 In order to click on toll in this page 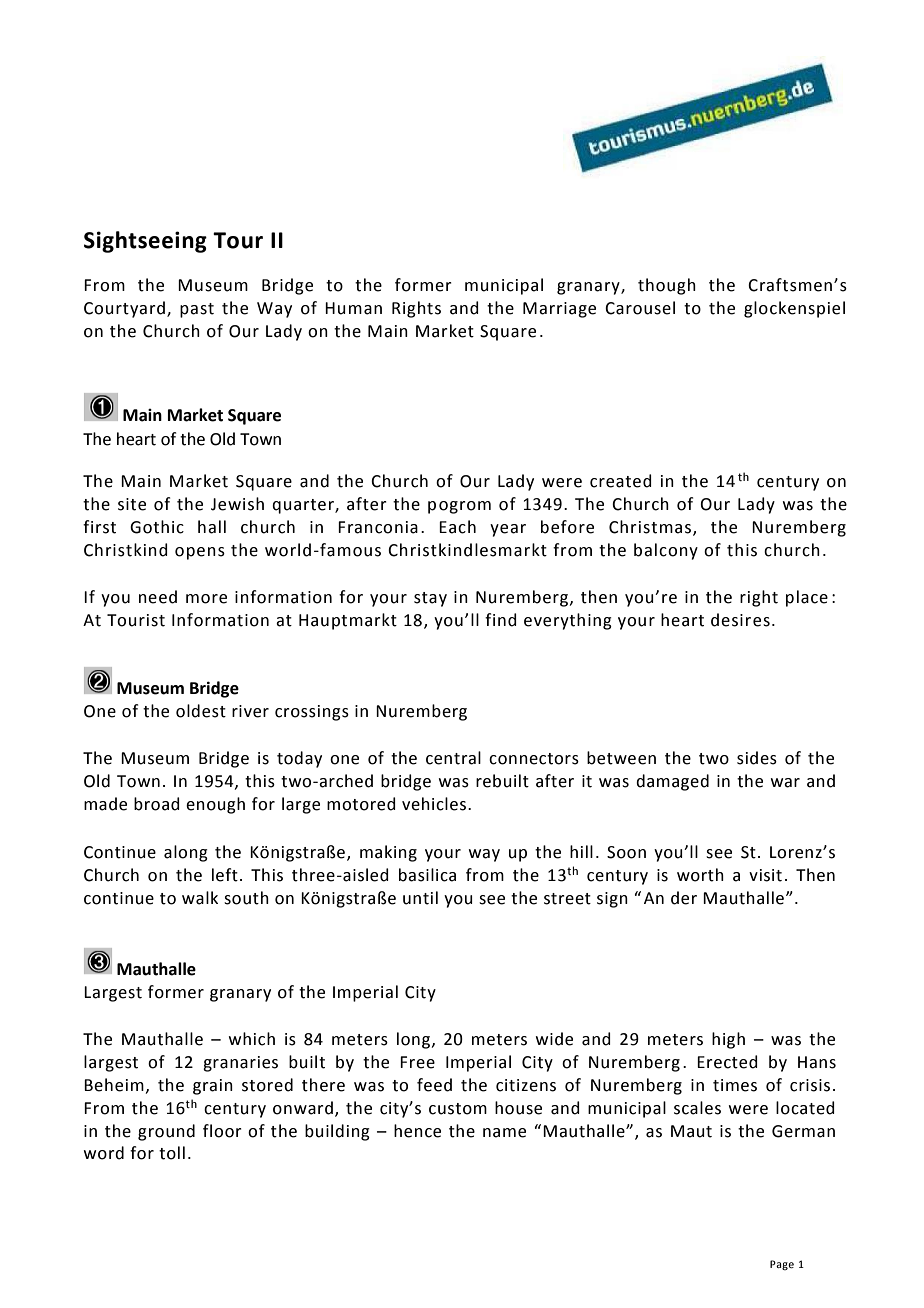, I will do `click(172, 1153)`.
